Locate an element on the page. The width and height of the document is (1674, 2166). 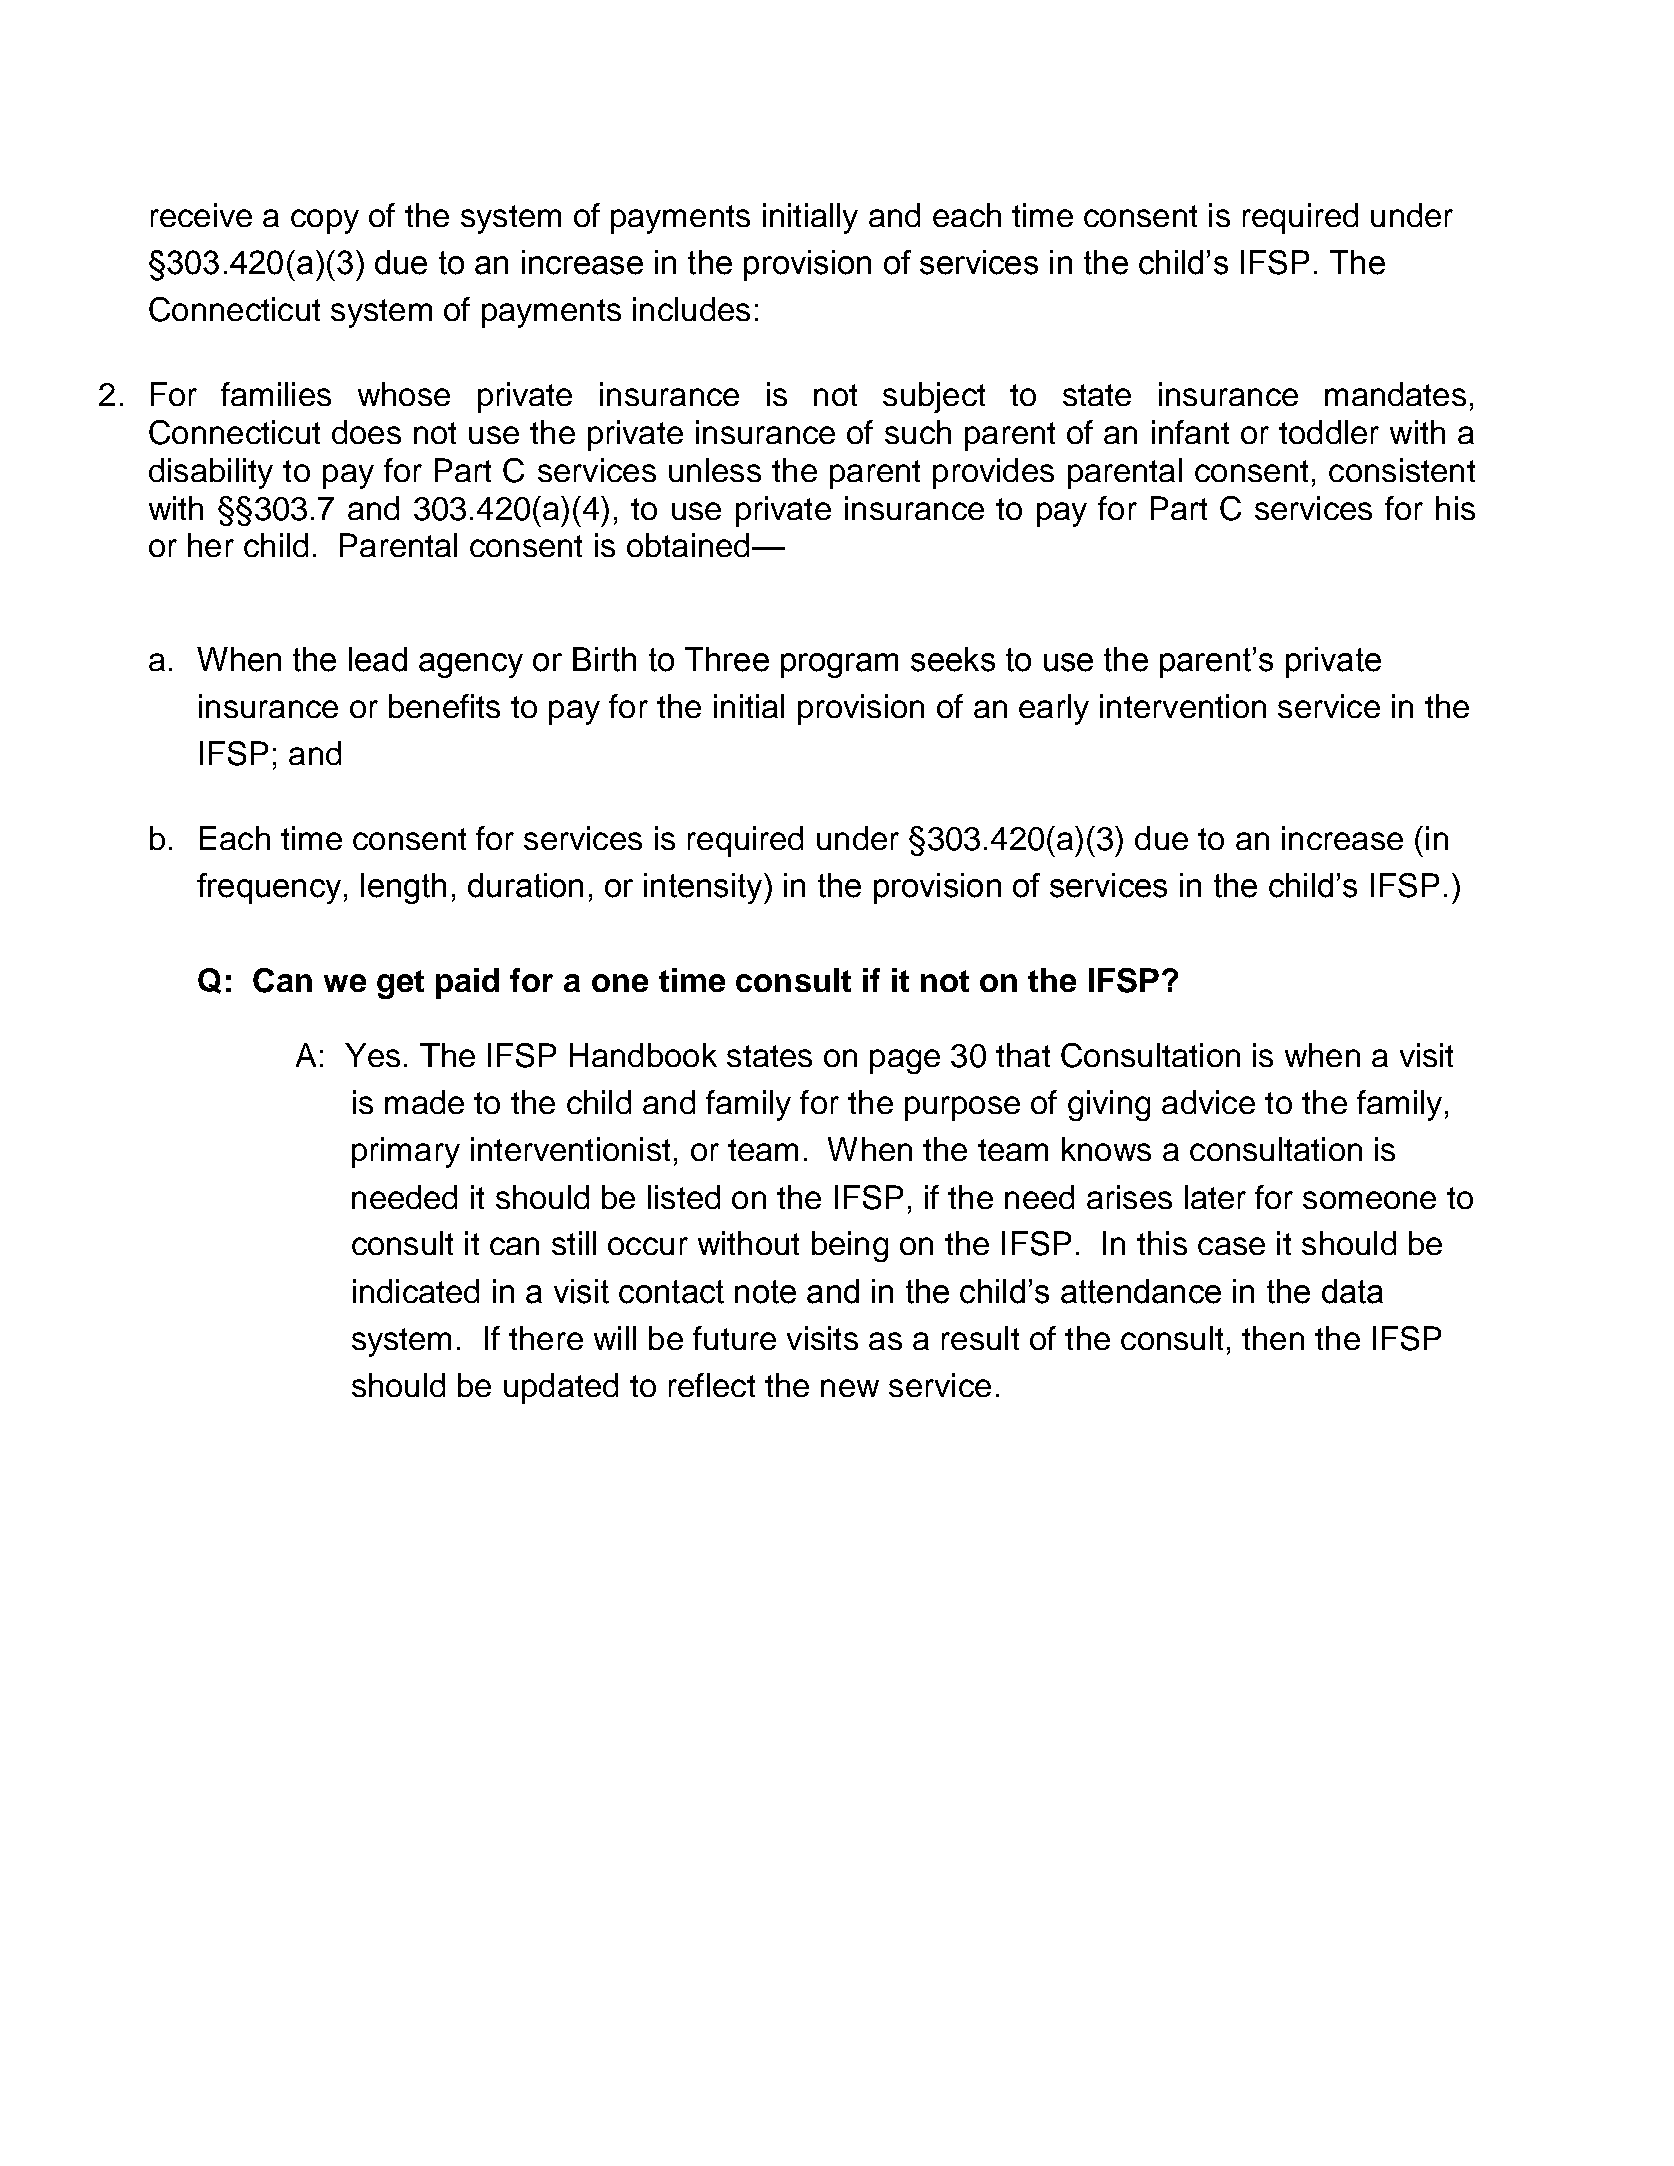
early is located at coordinates (1054, 709).
